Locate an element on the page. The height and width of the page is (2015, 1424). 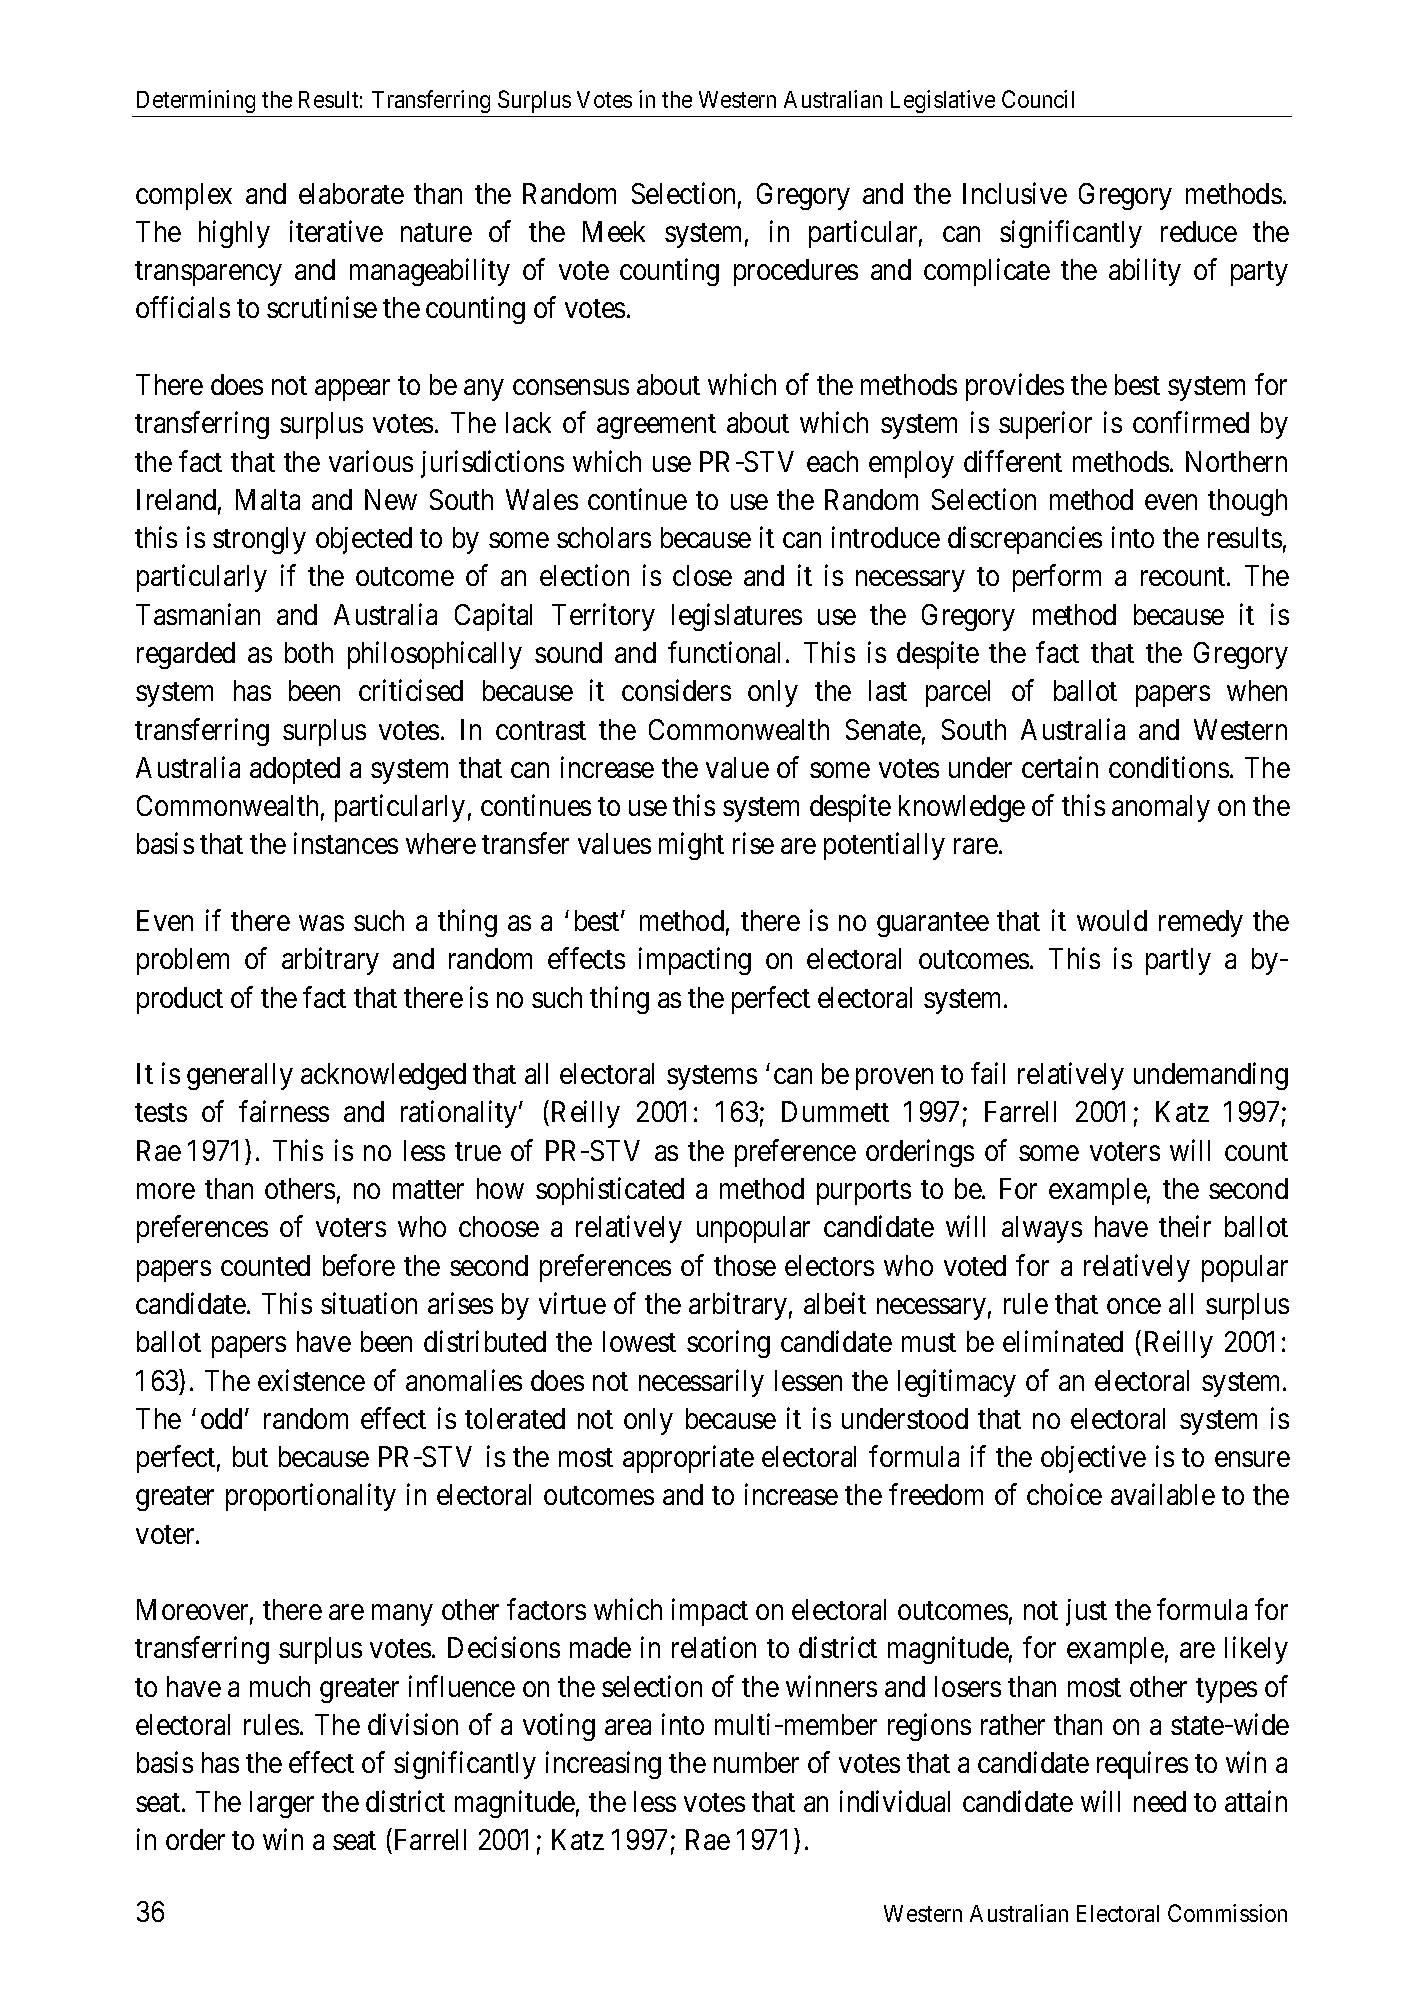
perform is located at coordinates (1057, 578).
